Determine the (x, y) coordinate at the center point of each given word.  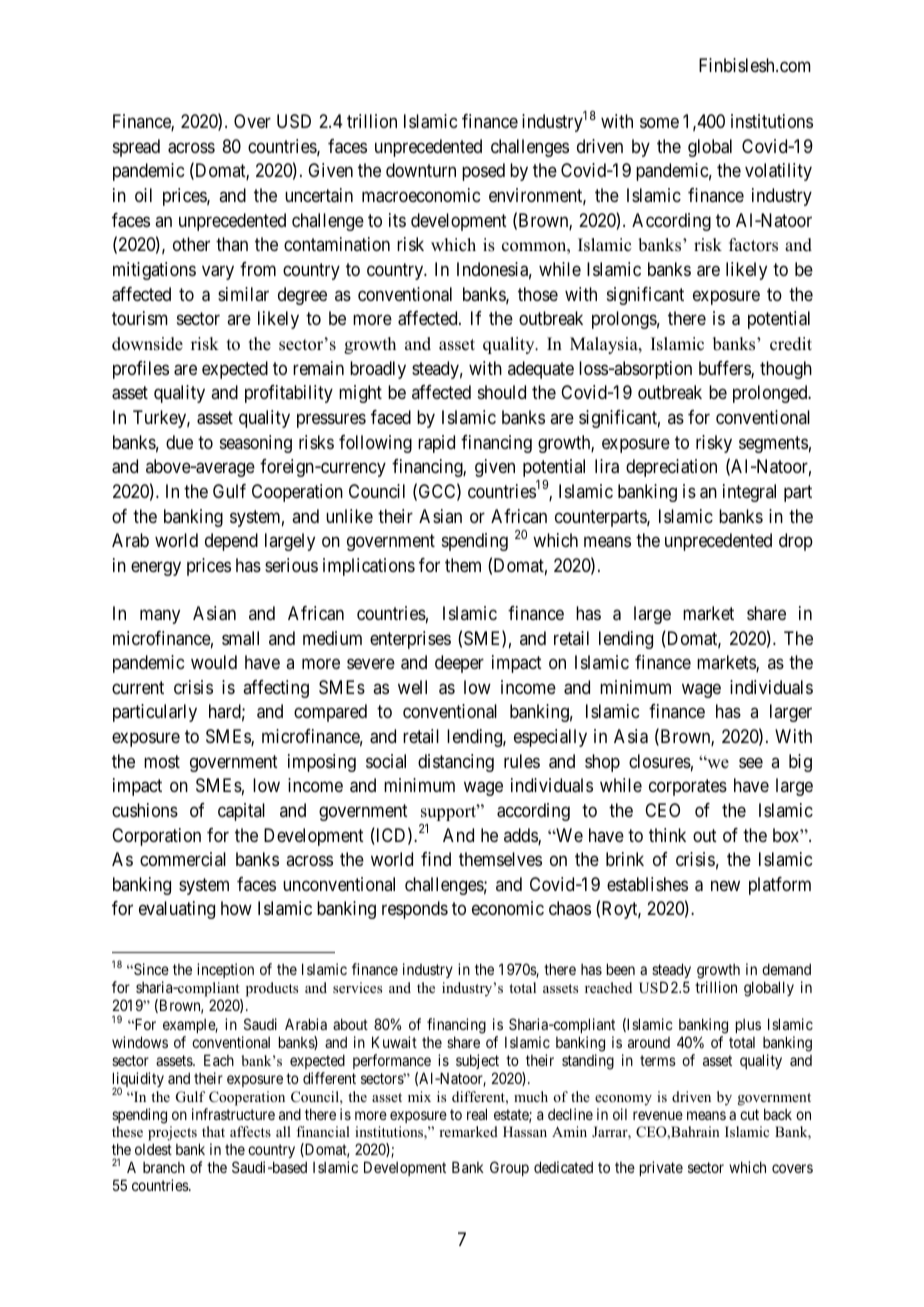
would (214, 662)
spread (136, 148)
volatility (778, 172)
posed (483, 172)
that (213, 1131)
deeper (459, 664)
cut (749, 1114)
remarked (468, 1131)
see (751, 762)
